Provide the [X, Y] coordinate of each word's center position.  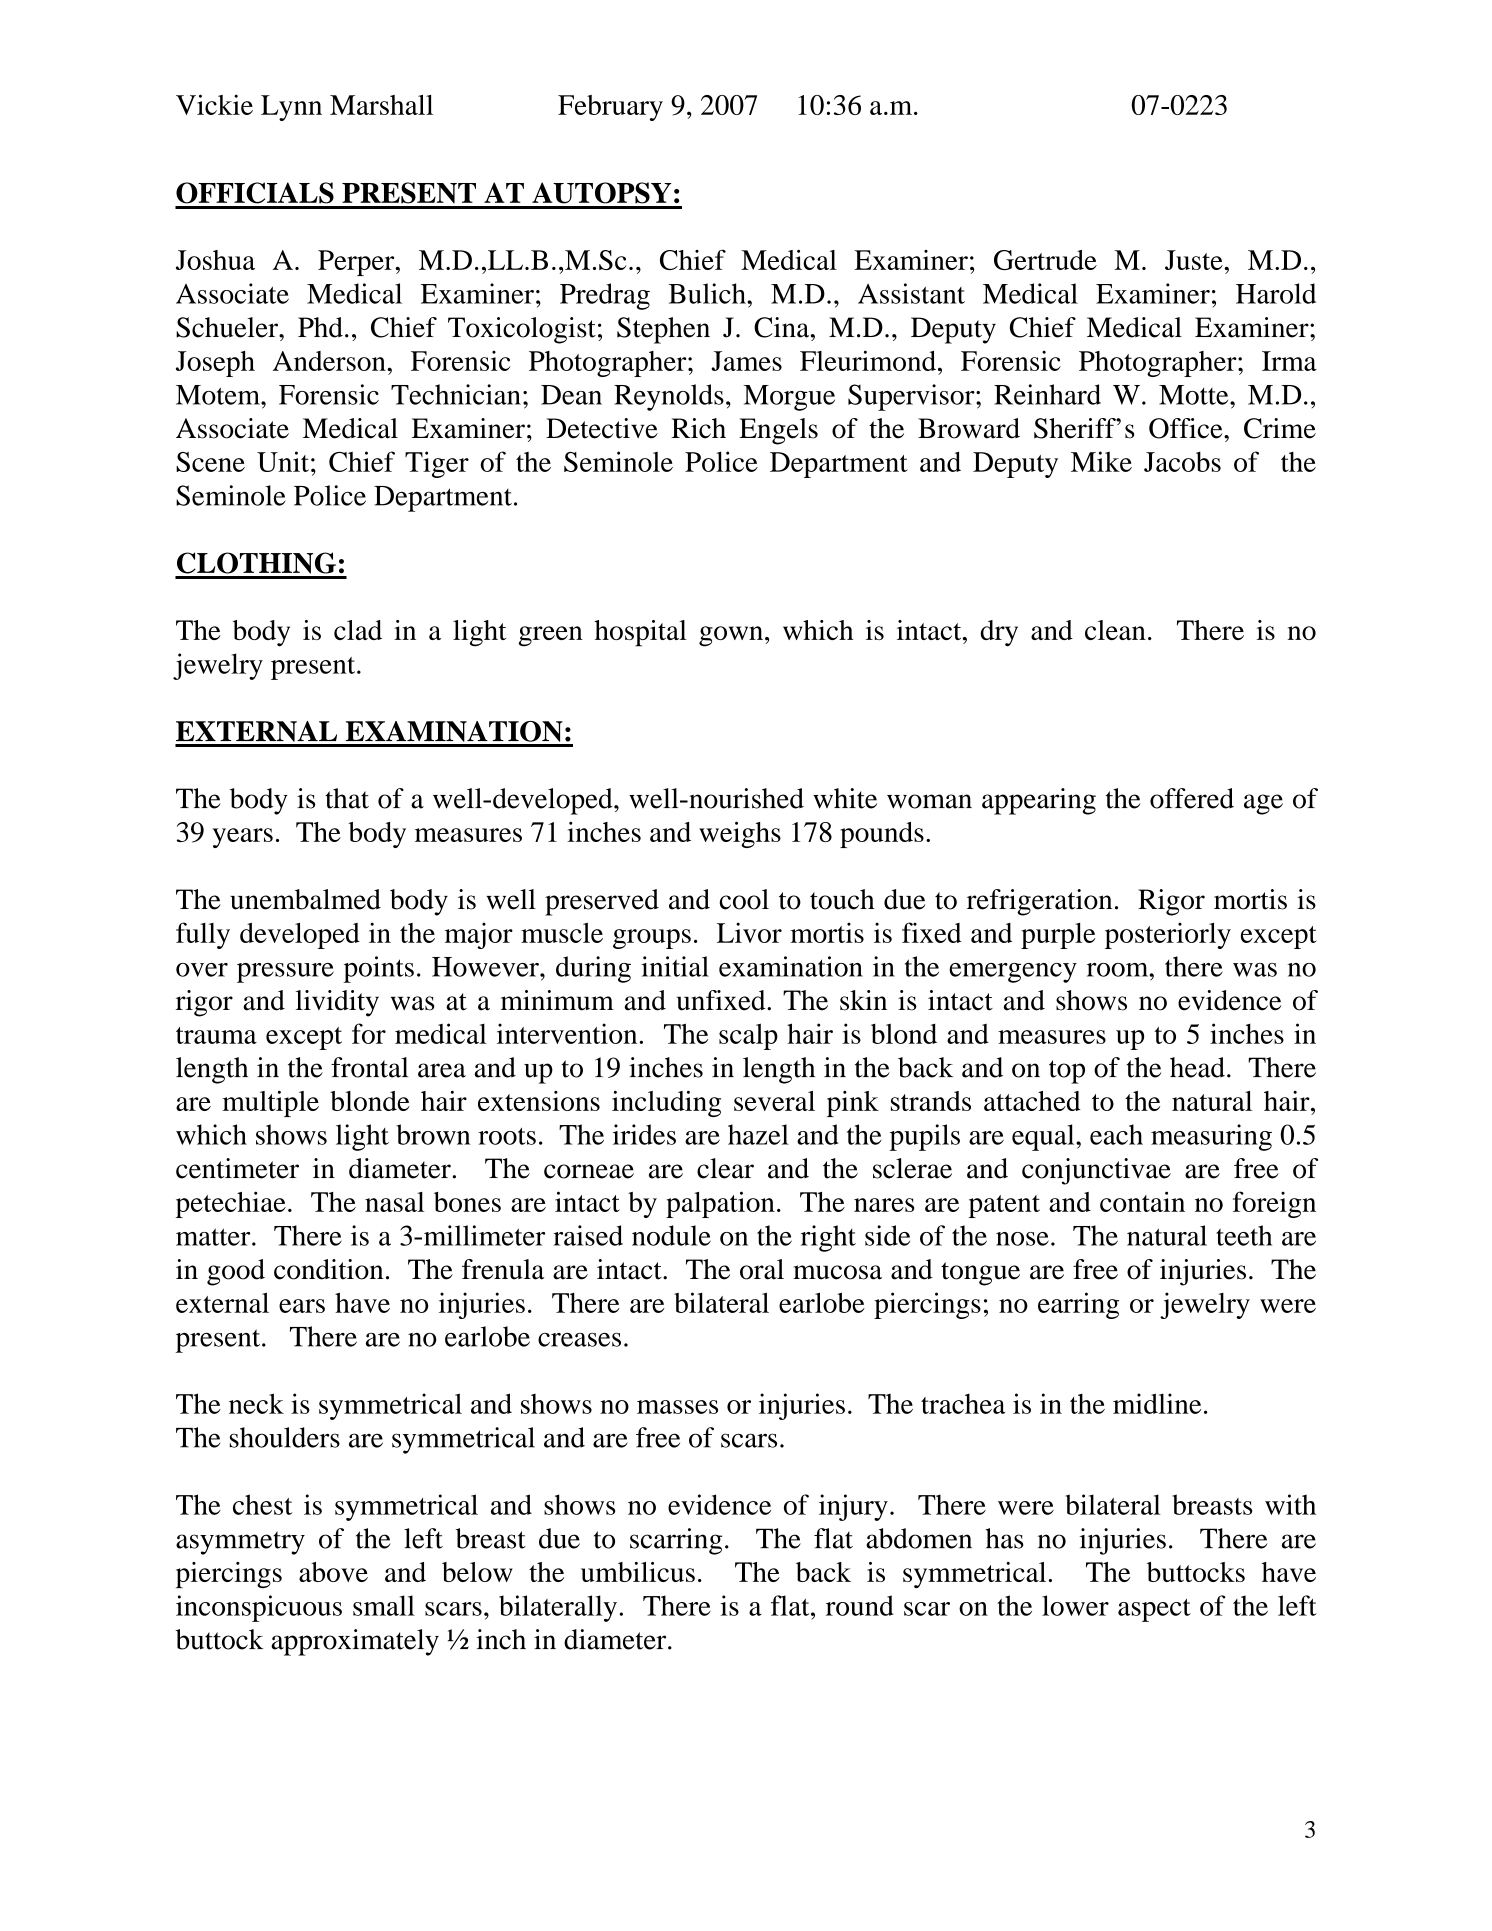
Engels [778, 431]
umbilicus [638, 1572]
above [333, 1572]
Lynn [291, 108]
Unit [283, 461]
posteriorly [1168, 935]
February [610, 108]
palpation [720, 1204]
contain [1142, 1201]
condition [328, 1269]
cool [744, 899]
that [347, 798]
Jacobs [1182, 462]
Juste [1194, 260]
